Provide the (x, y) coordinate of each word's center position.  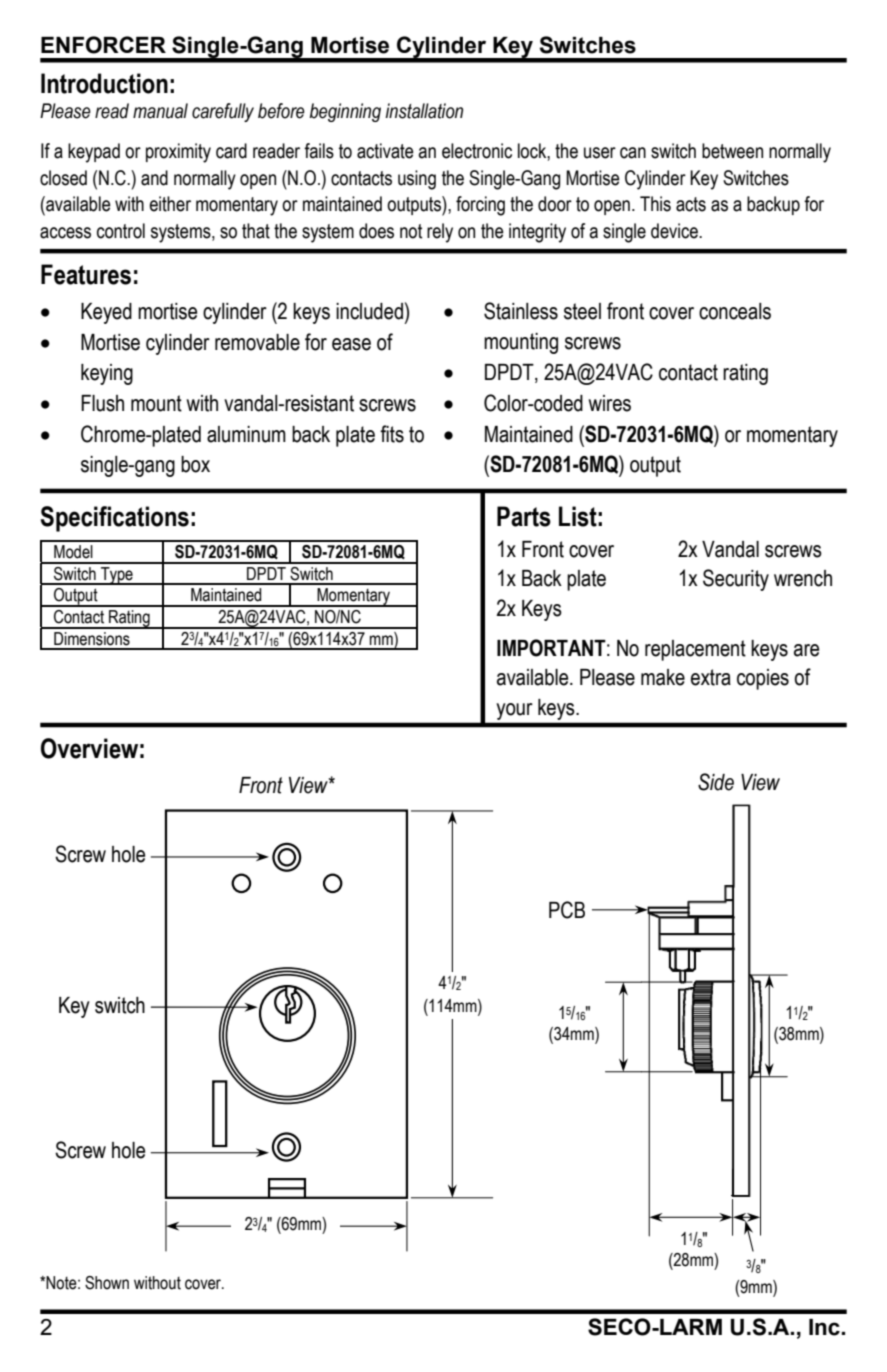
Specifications (115, 519)
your (514, 711)
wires (610, 403)
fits (392, 434)
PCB (567, 910)
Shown (107, 1283)
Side (716, 782)
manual (160, 111)
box (195, 464)
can (633, 153)
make (663, 677)
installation (424, 111)
